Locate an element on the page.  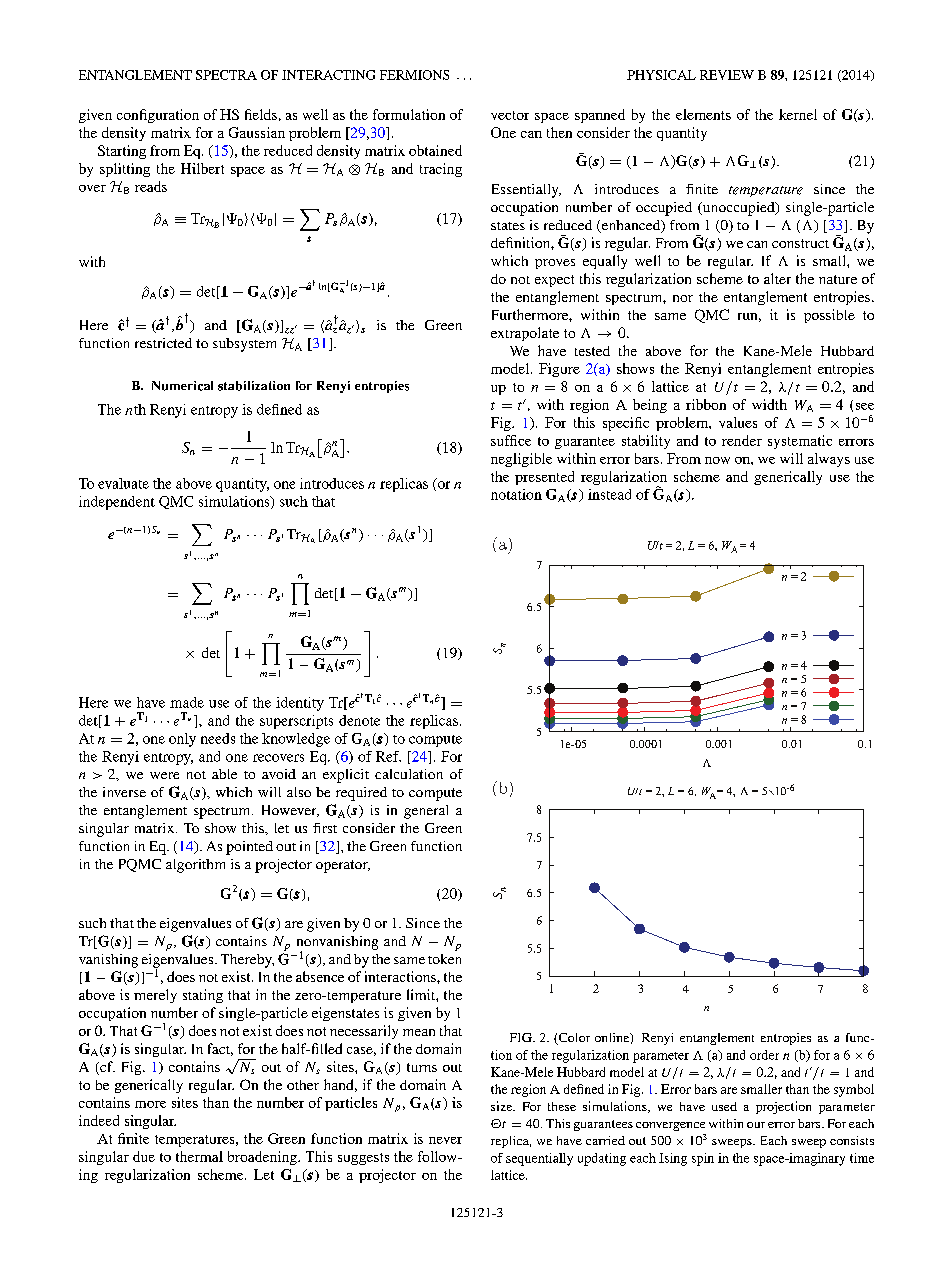
made is located at coordinates (187, 702).
